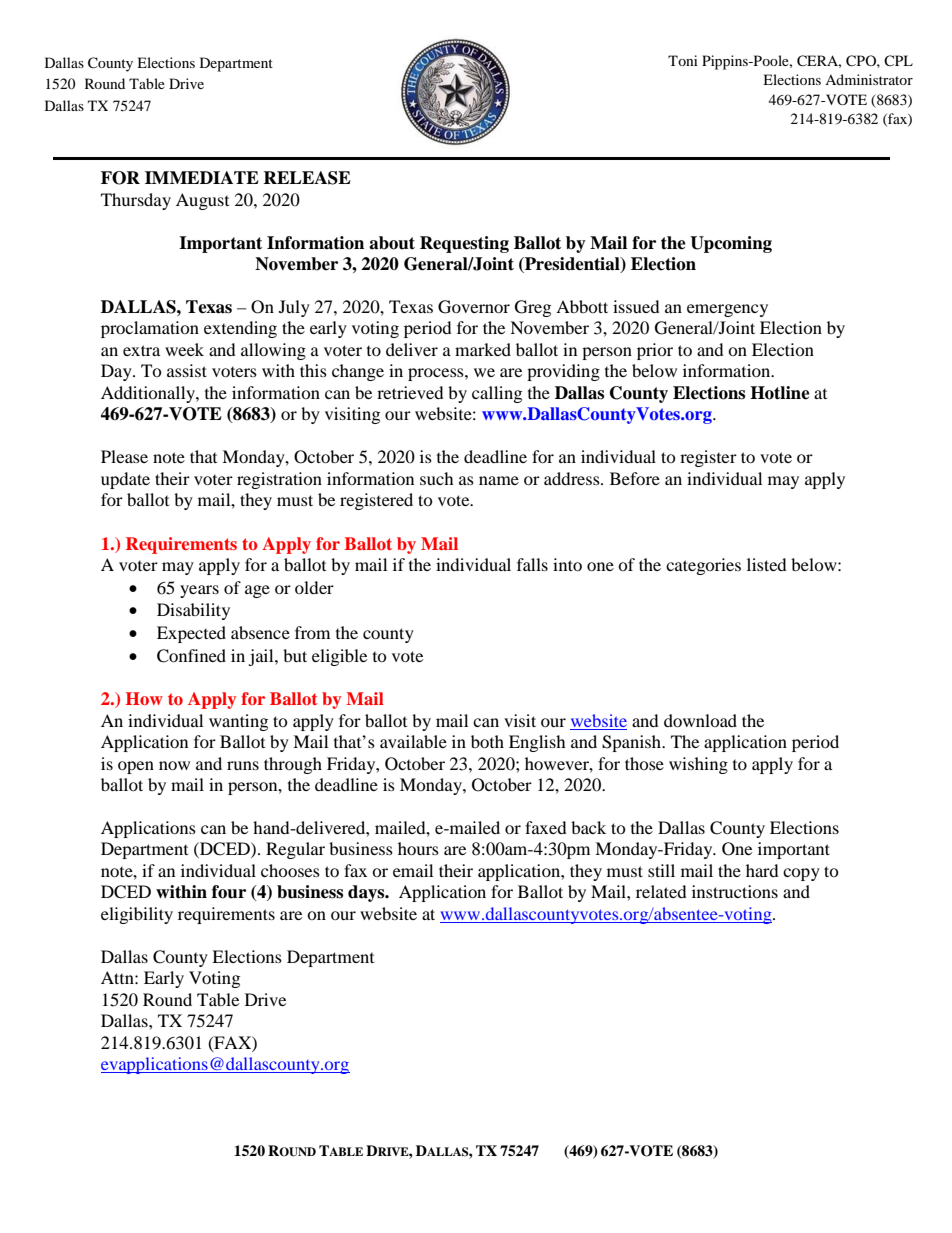 This screenshot has height=1233, width=952. Describe the element at coordinates (202, 177) in the screenshot. I see `IMMEDIATE` at that location.
